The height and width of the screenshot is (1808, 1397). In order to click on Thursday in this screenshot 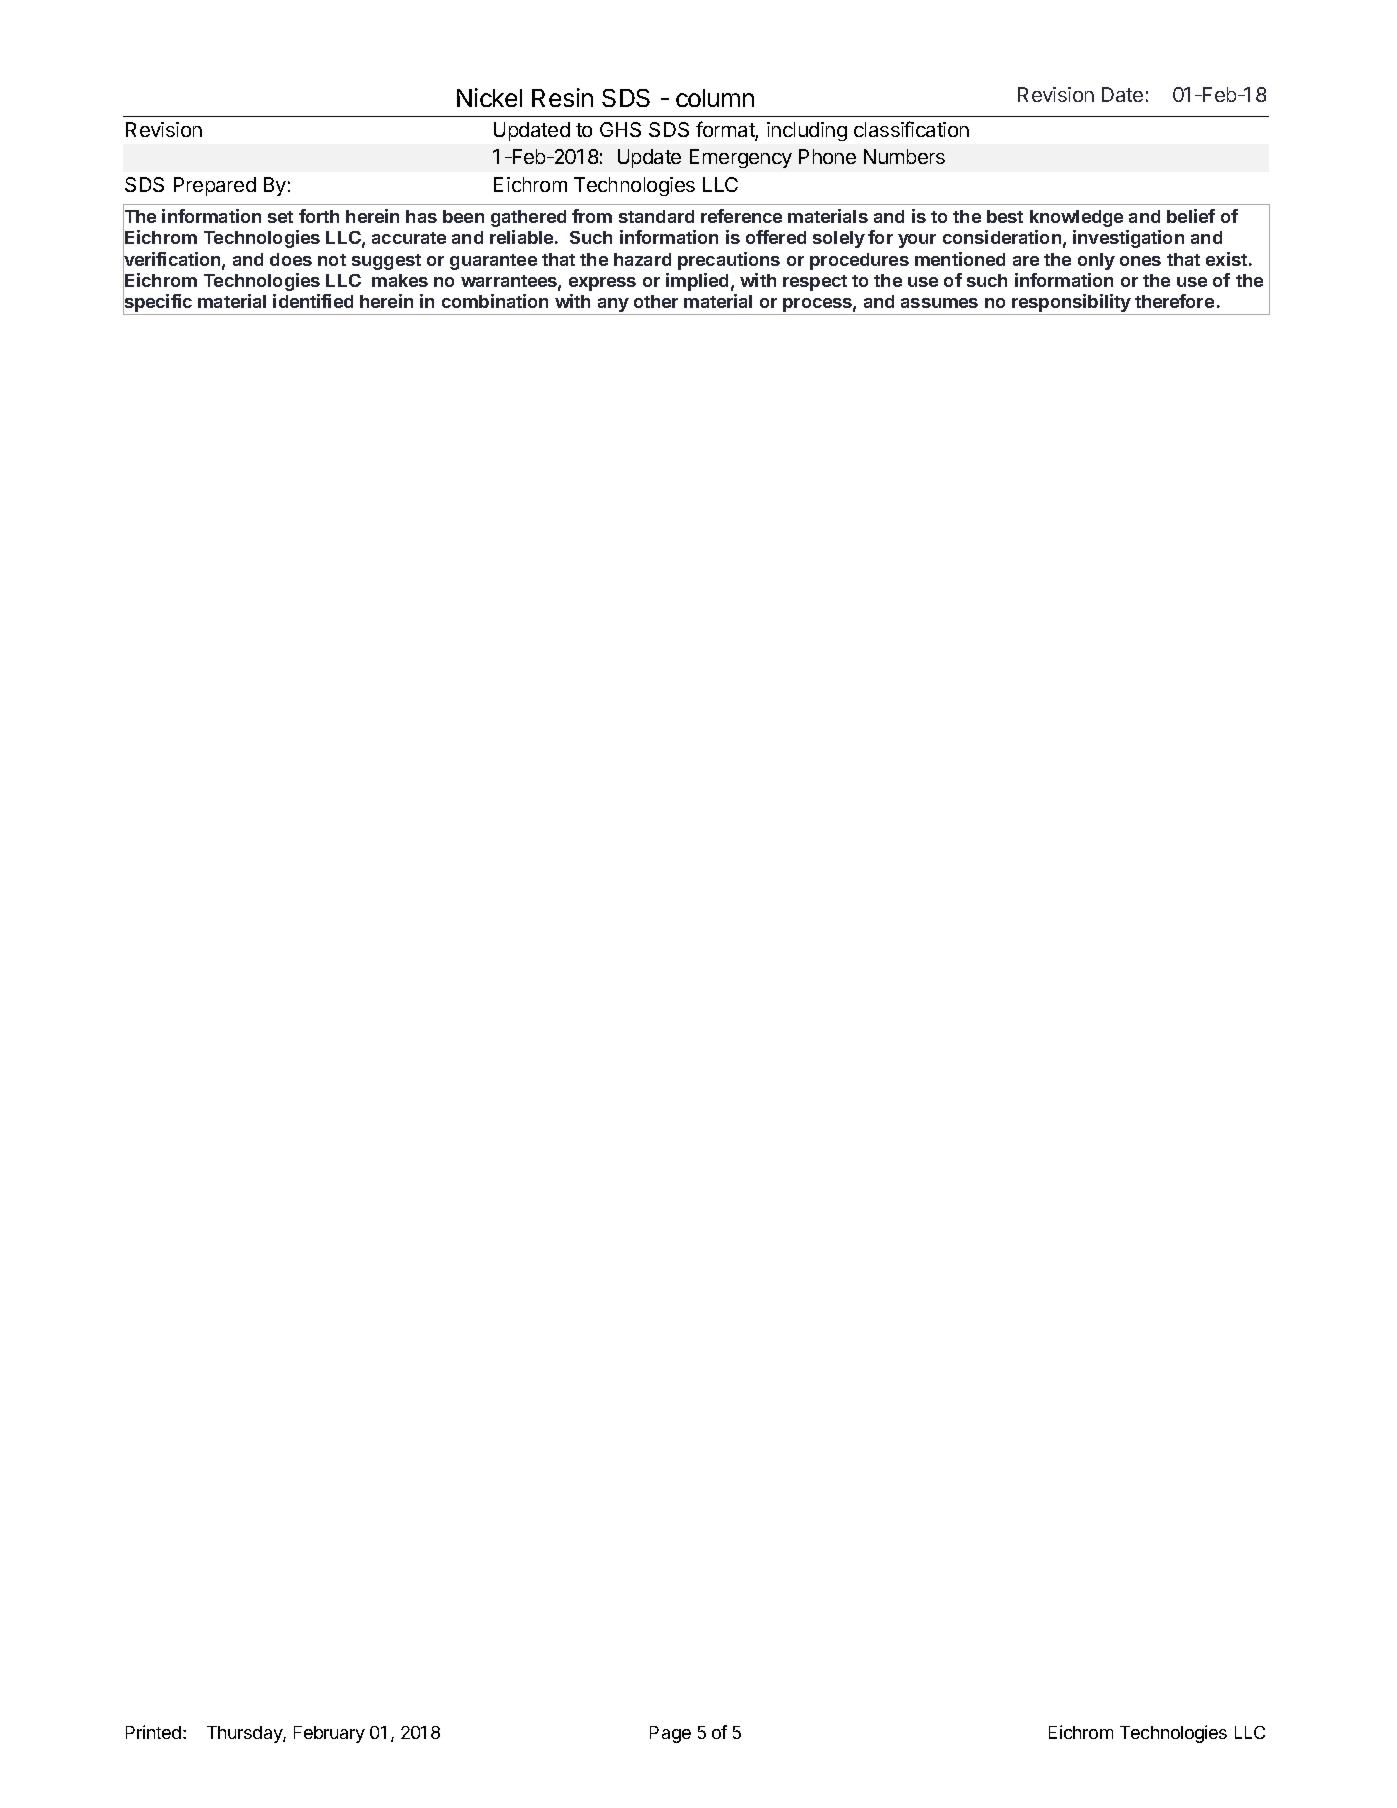, I will do `click(245, 1734)`.
